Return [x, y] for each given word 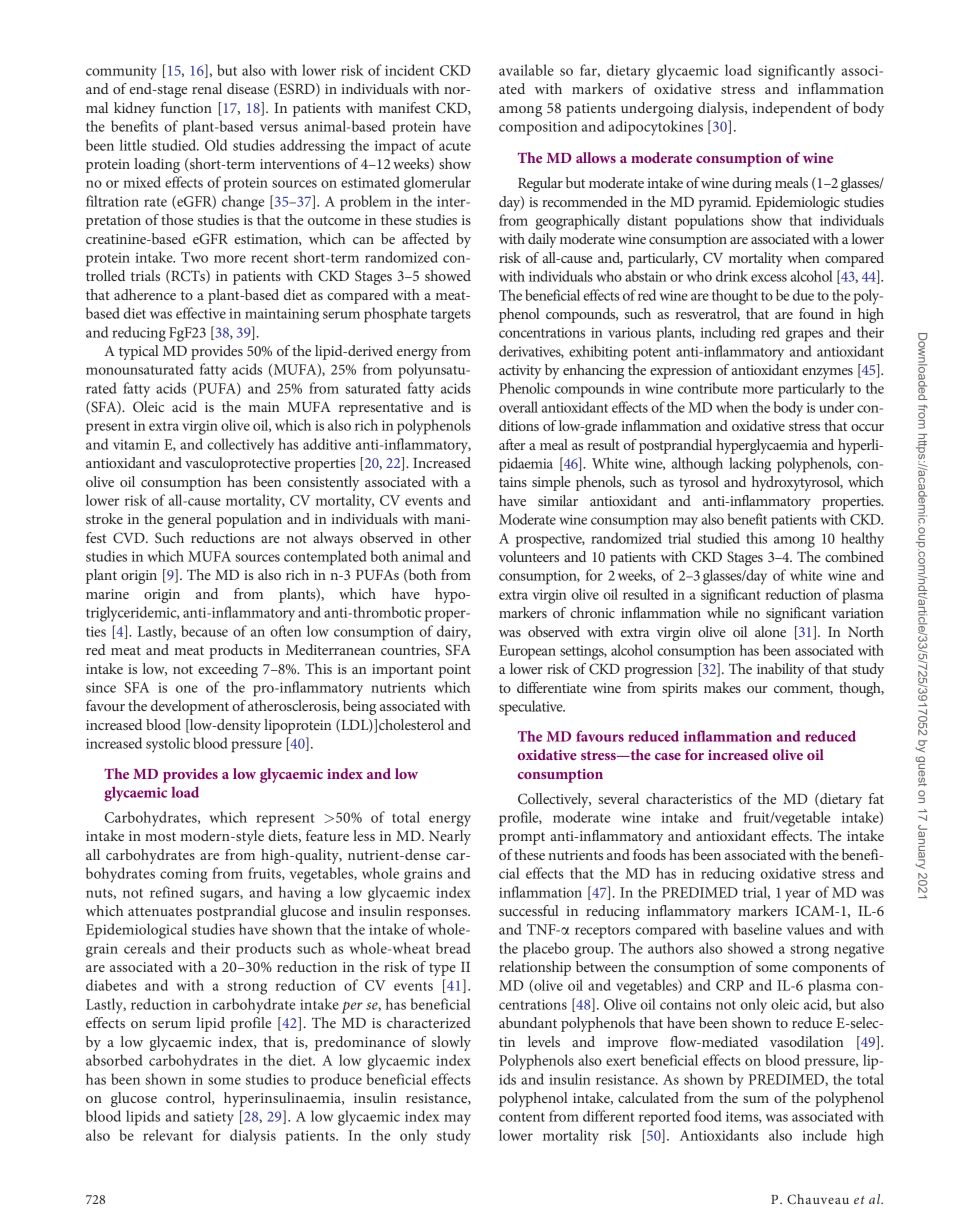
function [186, 107]
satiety [214, 1118]
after [512, 444]
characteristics [689, 798]
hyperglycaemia [762, 446]
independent [791, 109]
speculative [532, 708]
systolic [168, 745]
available [526, 70]
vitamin [136, 444]
